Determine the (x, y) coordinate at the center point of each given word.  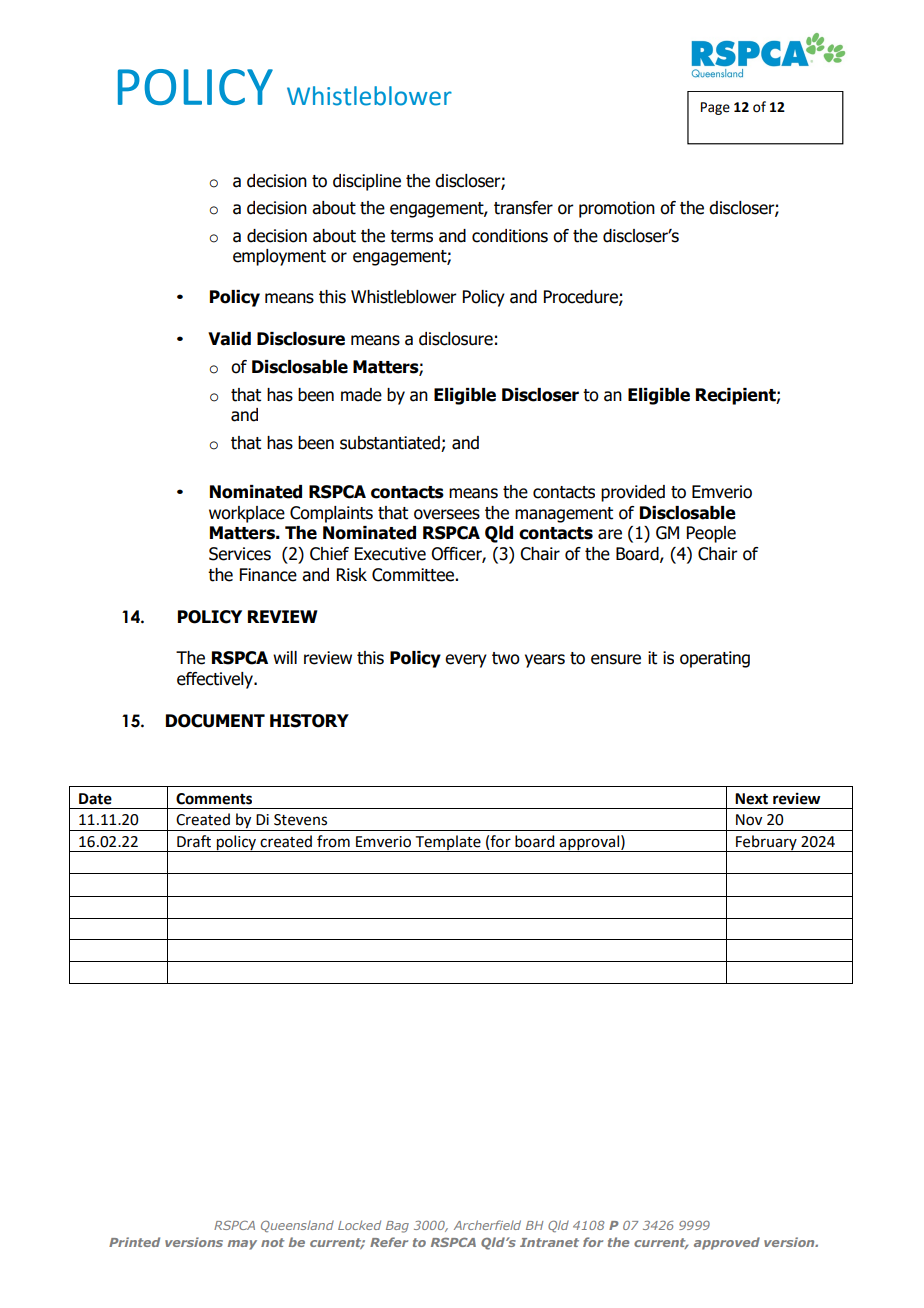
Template (448, 843)
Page (715, 108)
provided (633, 493)
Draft (194, 841)
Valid (229, 339)
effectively (216, 680)
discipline (367, 182)
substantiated (391, 444)
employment (279, 257)
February (766, 843)
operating (715, 659)
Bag (397, 1227)
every (466, 661)
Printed (134, 1242)
